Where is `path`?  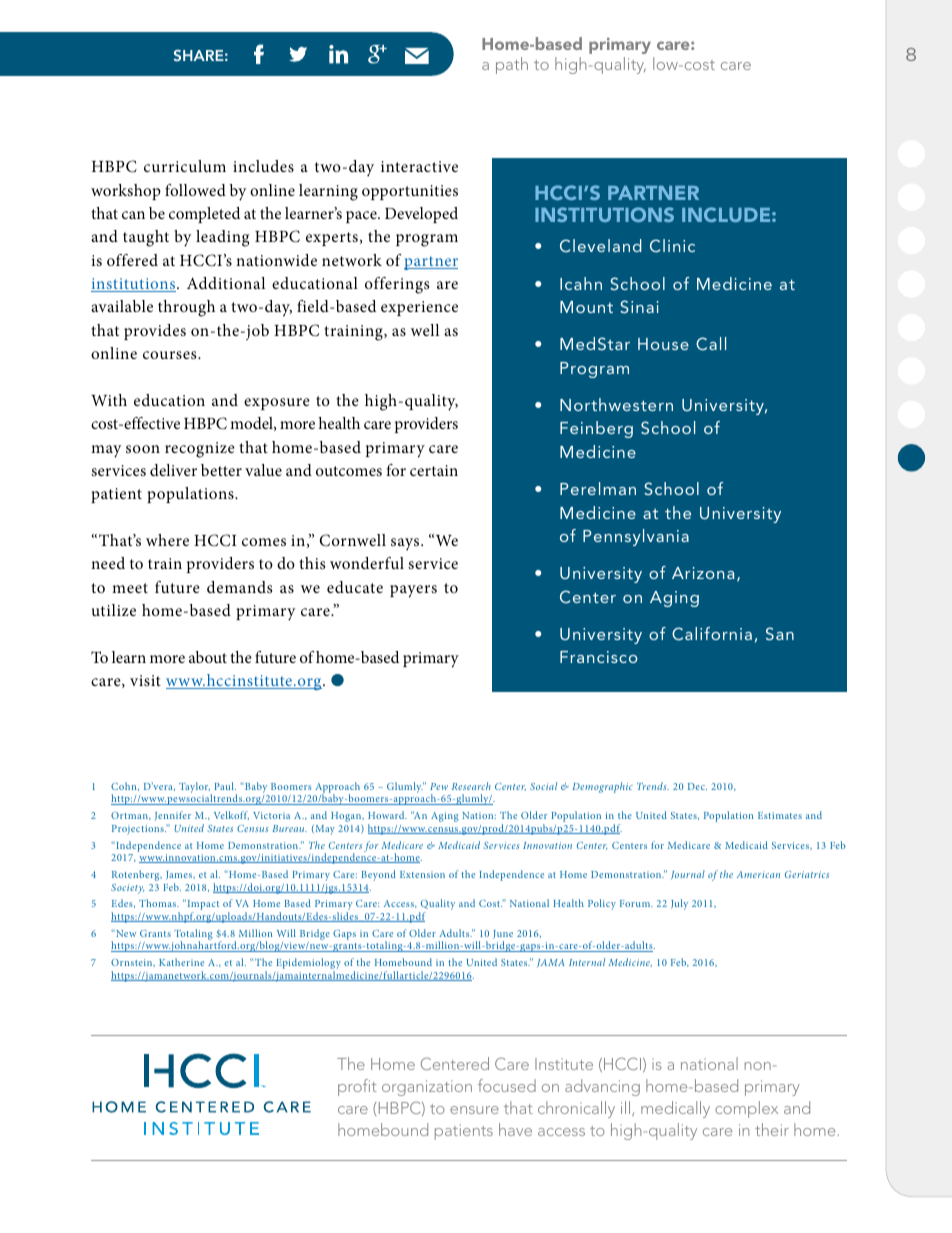
path is located at coordinates (512, 65).
